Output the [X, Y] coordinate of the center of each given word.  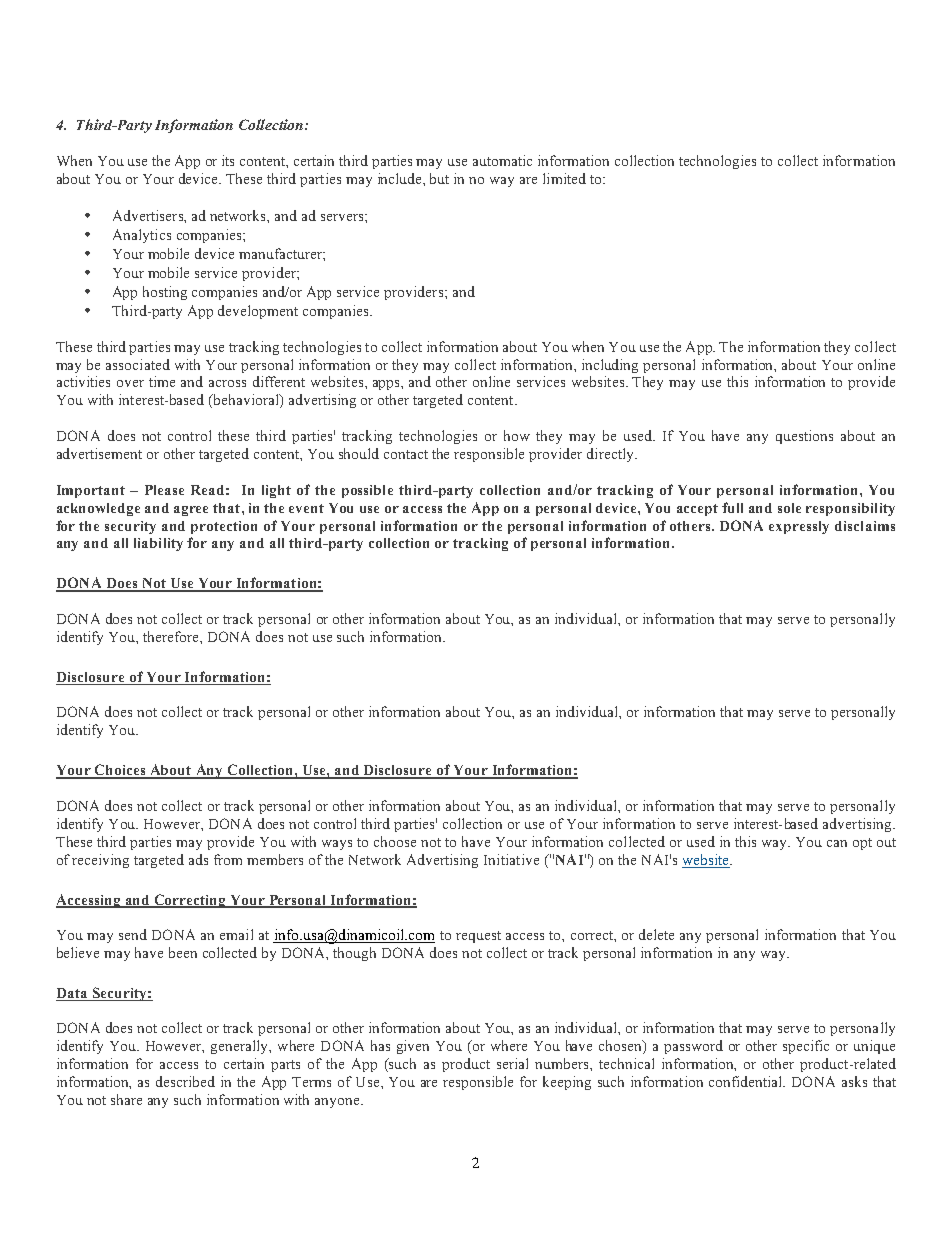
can [837, 843]
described [185, 1081]
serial [512, 1063]
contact [406, 454]
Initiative [511, 859]
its [228, 160]
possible [367, 491]
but [439, 178]
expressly [799, 527]
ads [198, 859]
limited [564, 178]
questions [804, 437]
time [162, 381]
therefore [172, 636]
